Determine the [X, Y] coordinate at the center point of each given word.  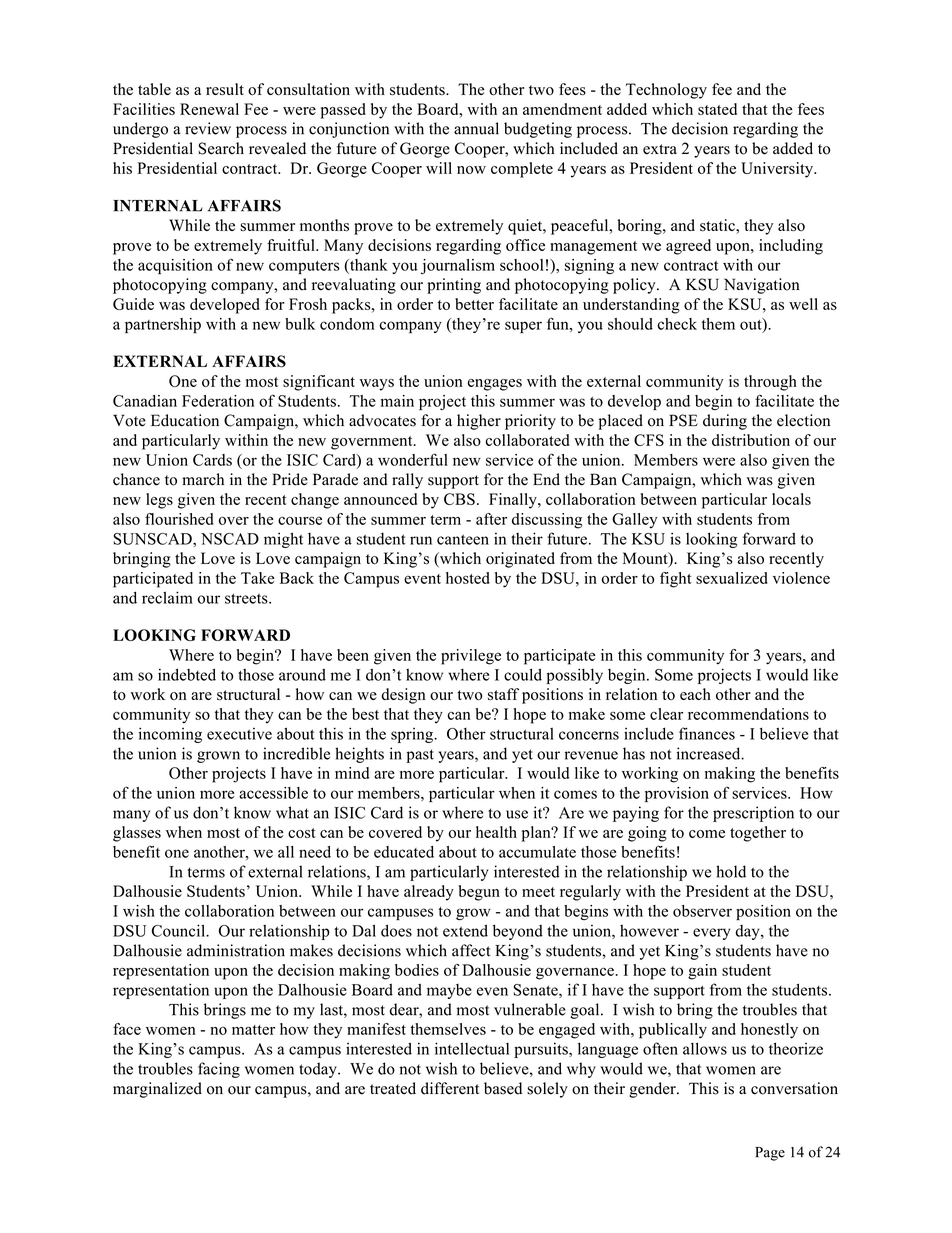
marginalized [157, 1090]
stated [717, 109]
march [203, 479]
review [208, 128]
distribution [751, 440]
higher [479, 422]
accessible [273, 793]
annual [476, 128]
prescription [753, 814]
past [420, 756]
